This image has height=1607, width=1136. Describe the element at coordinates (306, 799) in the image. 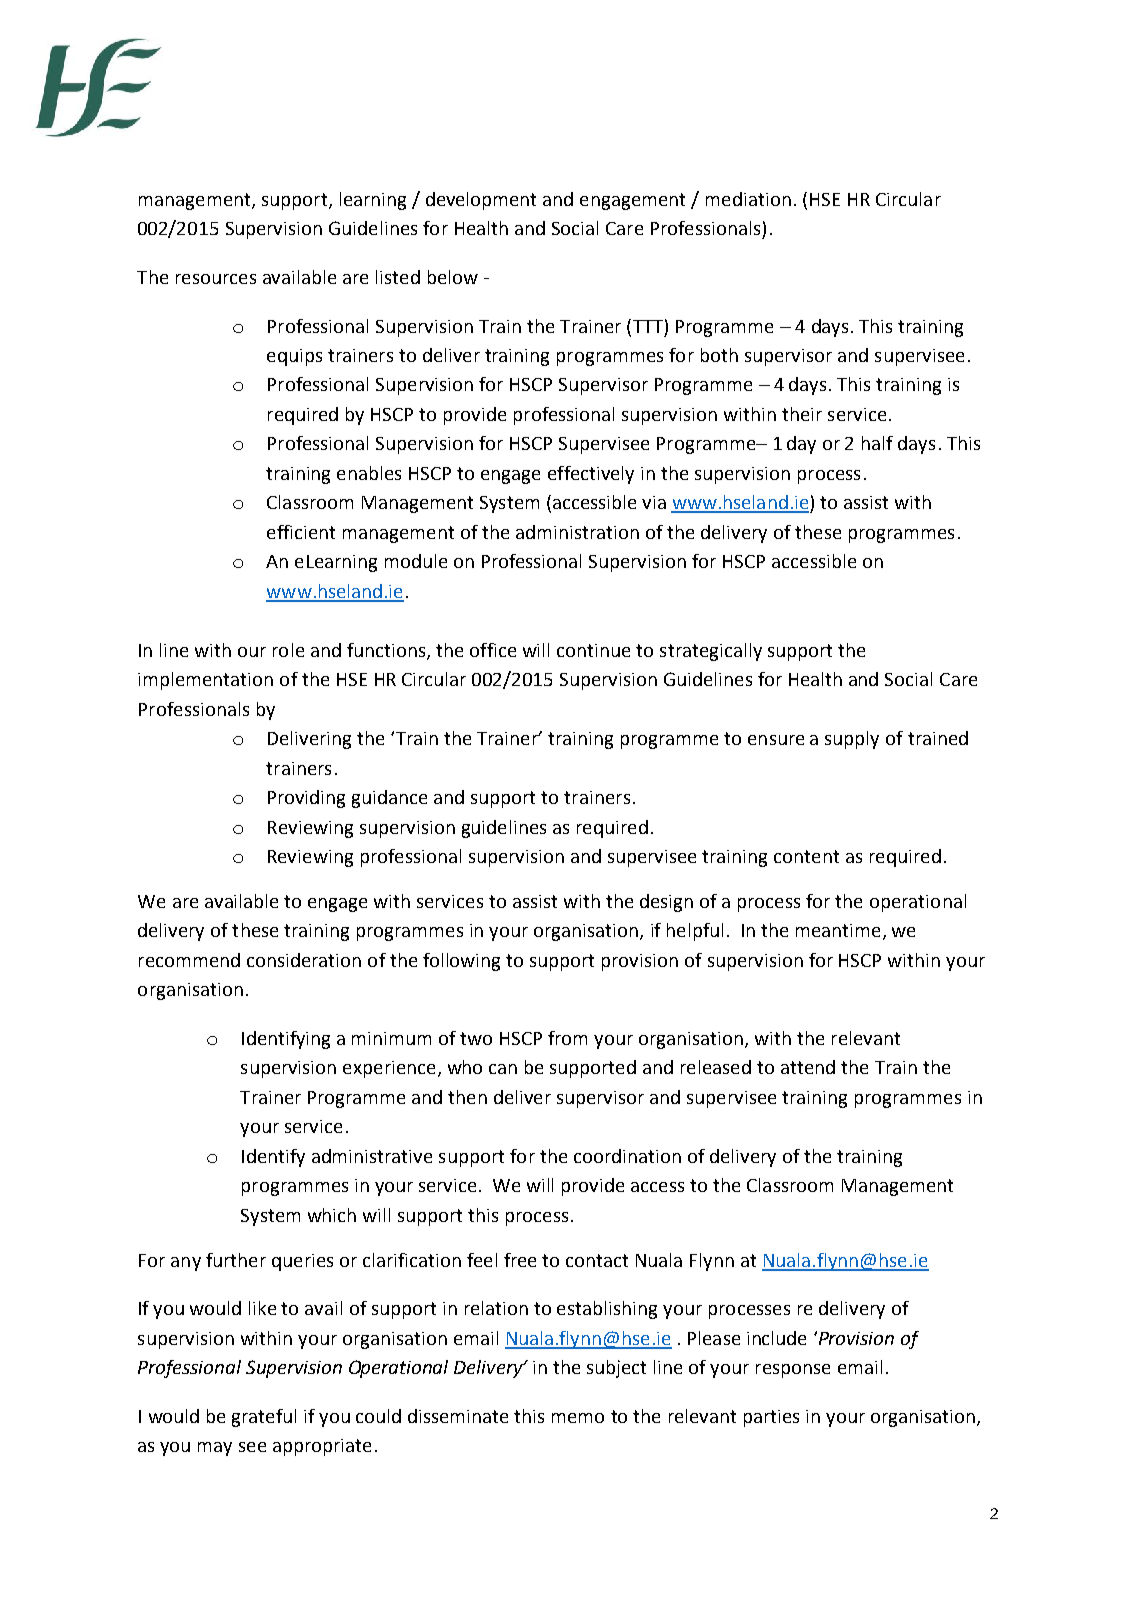

I see `Providing` at that location.
